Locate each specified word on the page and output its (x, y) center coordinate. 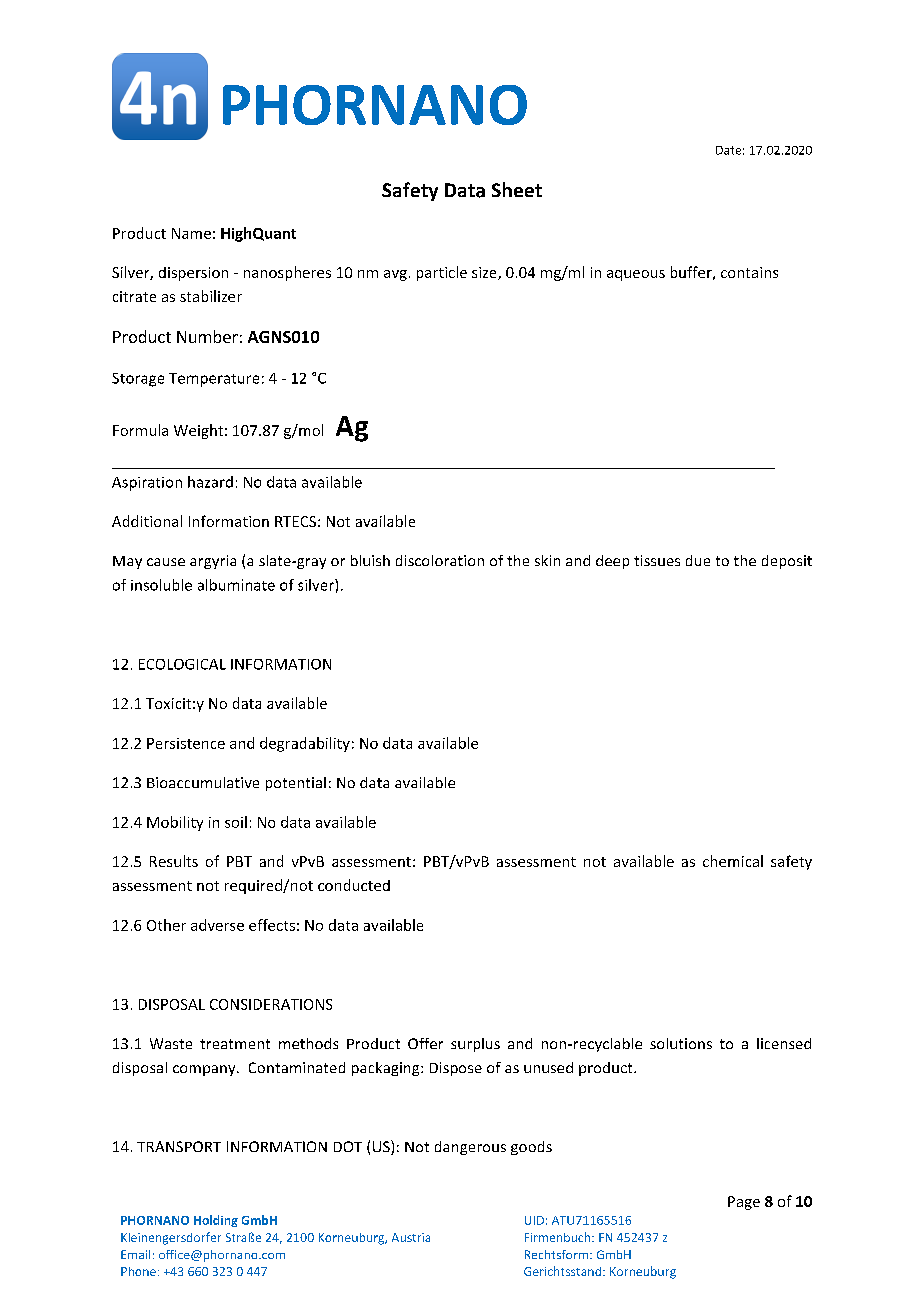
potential (296, 784)
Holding (216, 1221)
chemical (733, 861)
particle (442, 273)
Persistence (186, 743)
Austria (411, 1237)
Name (191, 233)
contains (749, 272)
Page (744, 1203)
